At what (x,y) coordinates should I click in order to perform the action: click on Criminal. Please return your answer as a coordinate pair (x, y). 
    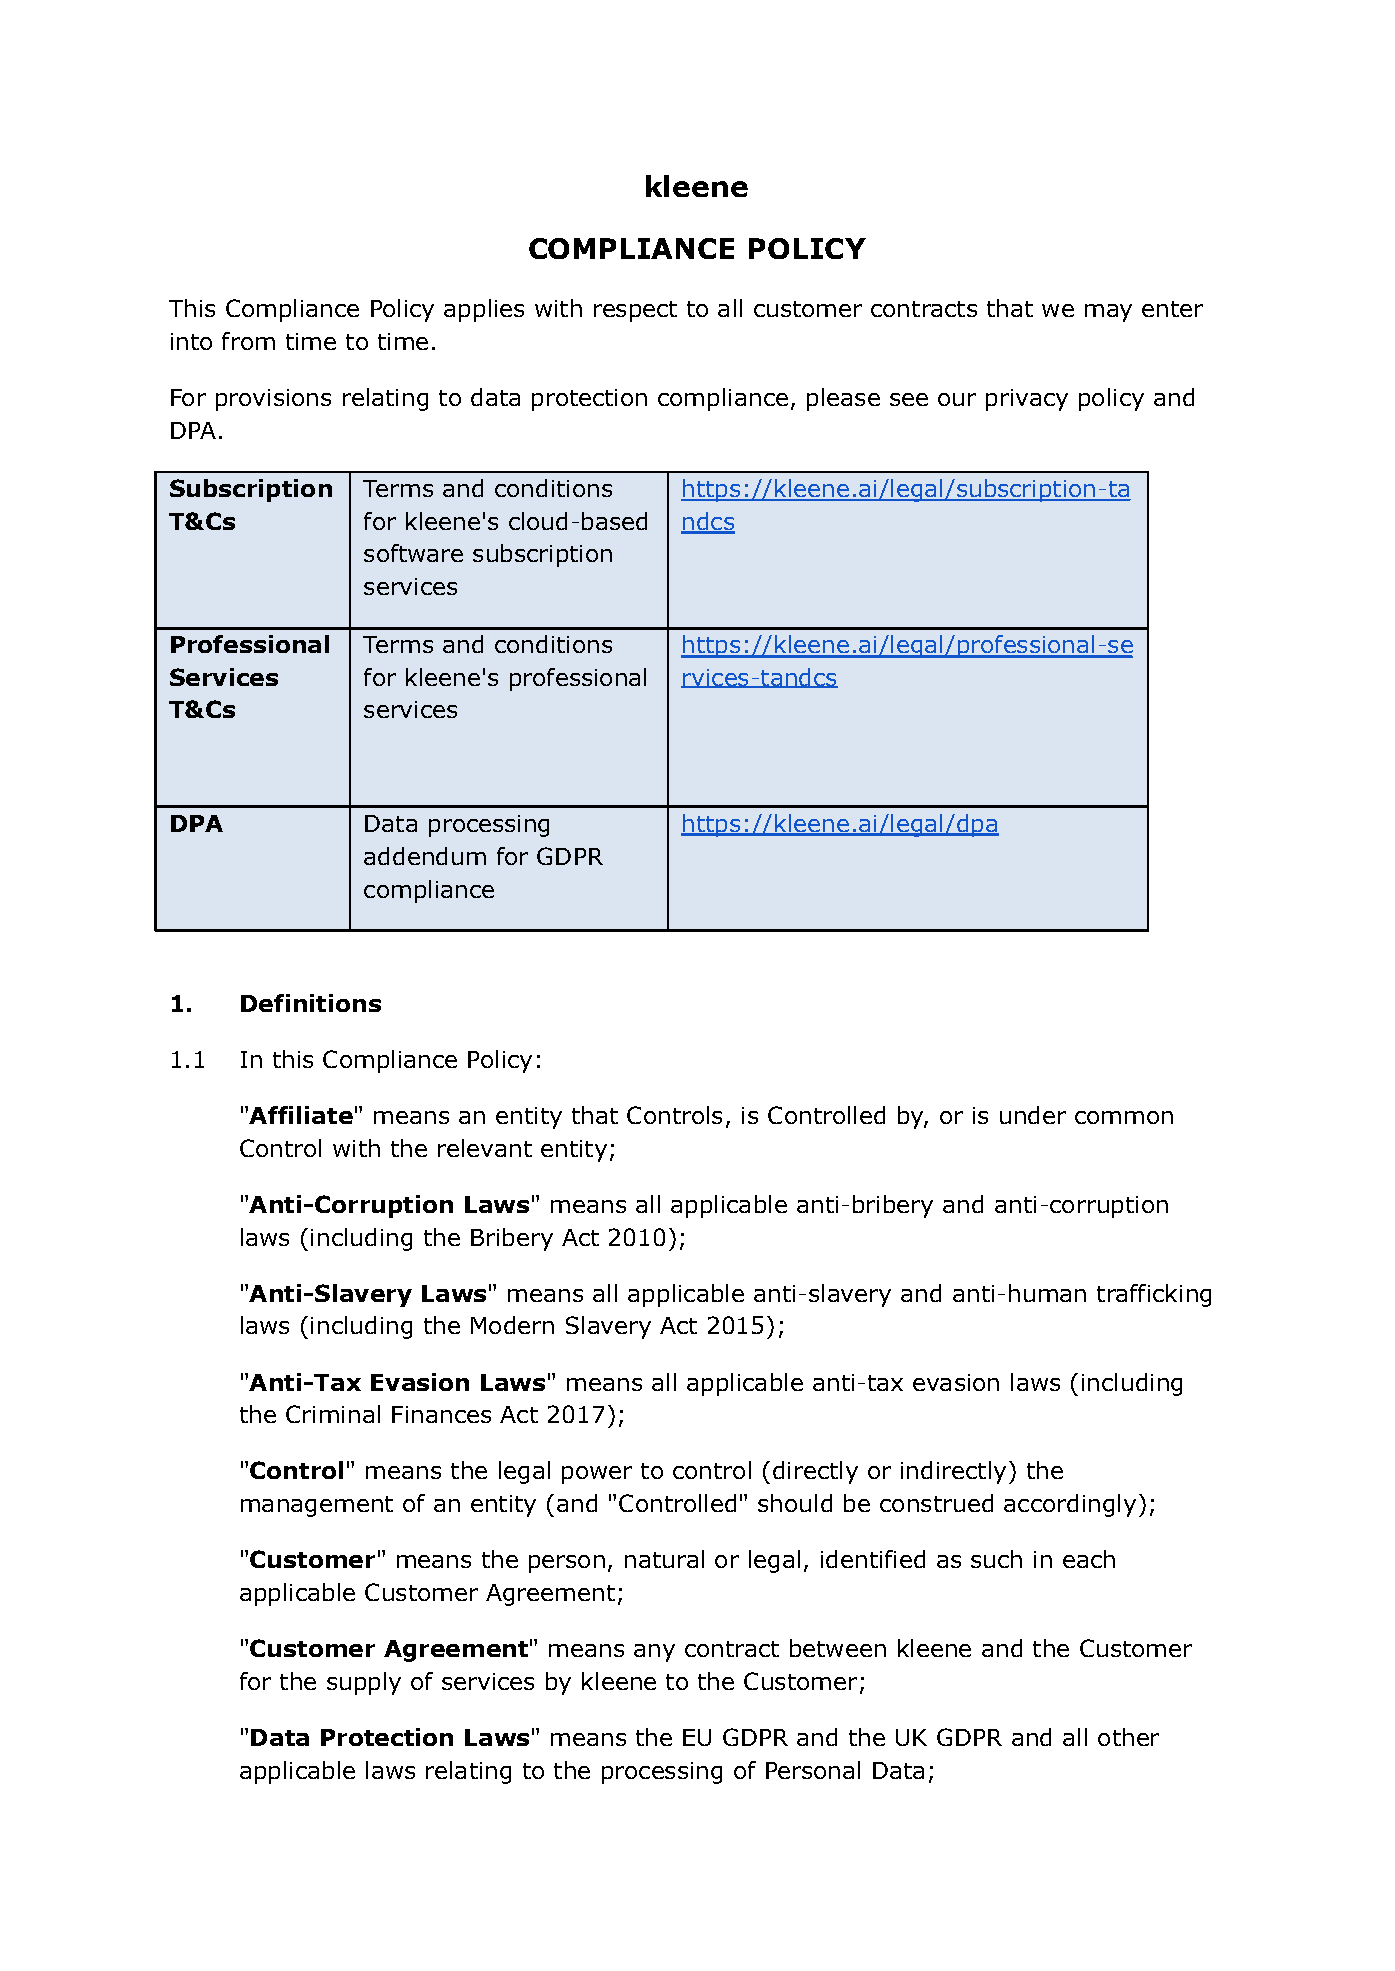
    Looking at the image, I should click on (333, 1414).
